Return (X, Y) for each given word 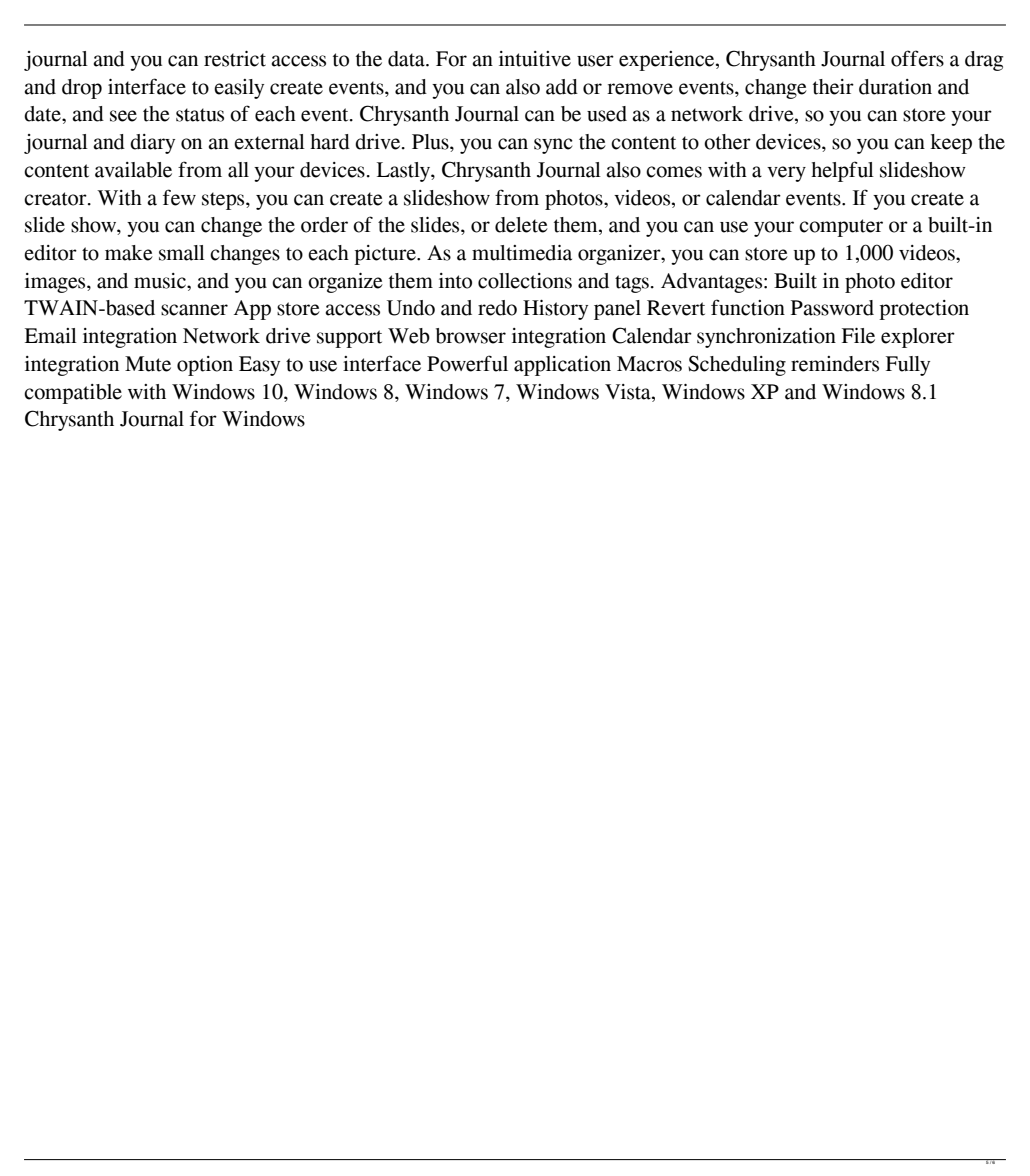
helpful (842, 171)
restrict (235, 59)
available (133, 170)
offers (917, 58)
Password (832, 308)
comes (674, 172)
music (161, 281)
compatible (73, 394)
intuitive (535, 59)
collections (525, 281)
